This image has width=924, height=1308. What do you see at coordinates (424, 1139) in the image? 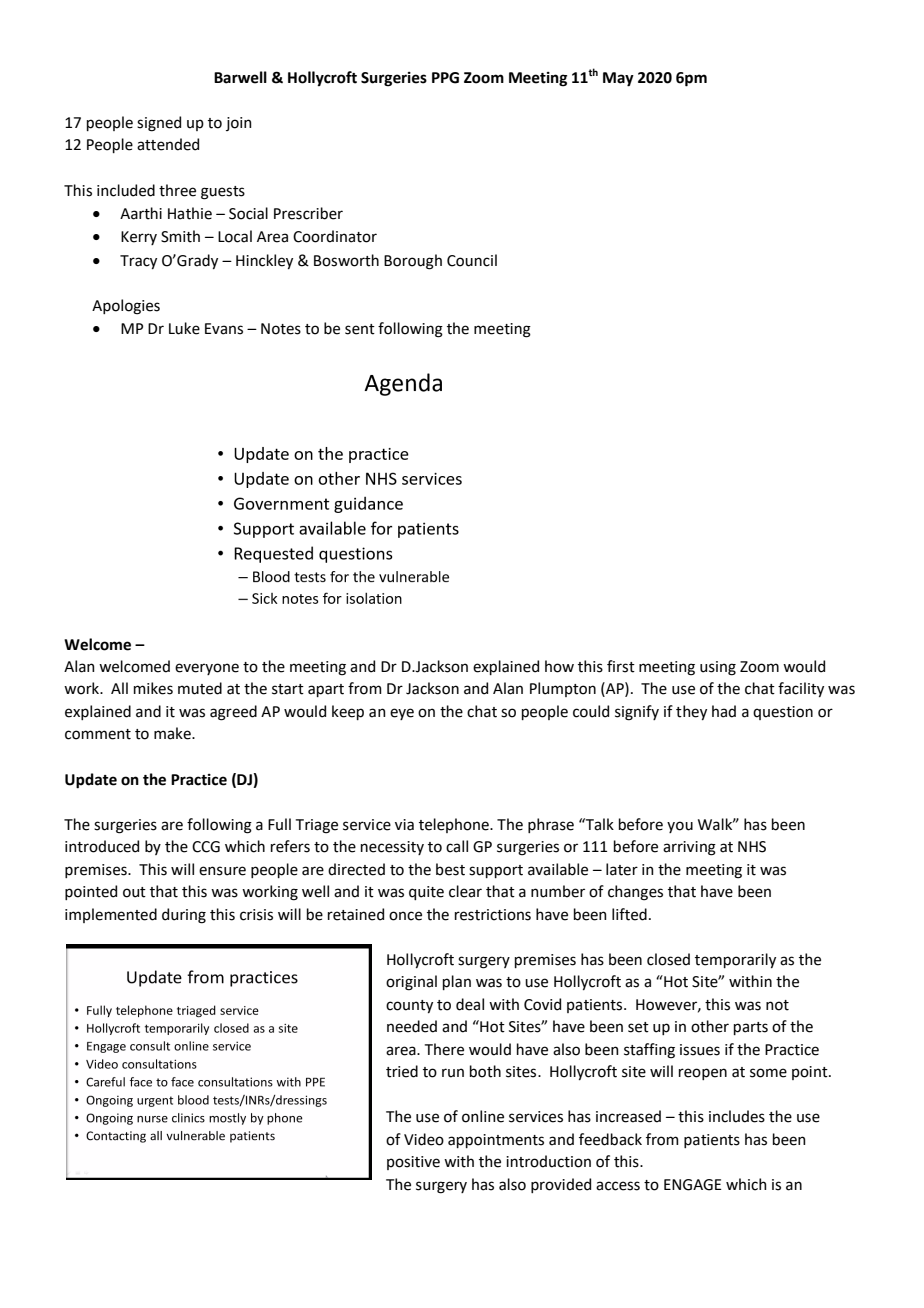
I see `Video` at bounding box center [424, 1139].
